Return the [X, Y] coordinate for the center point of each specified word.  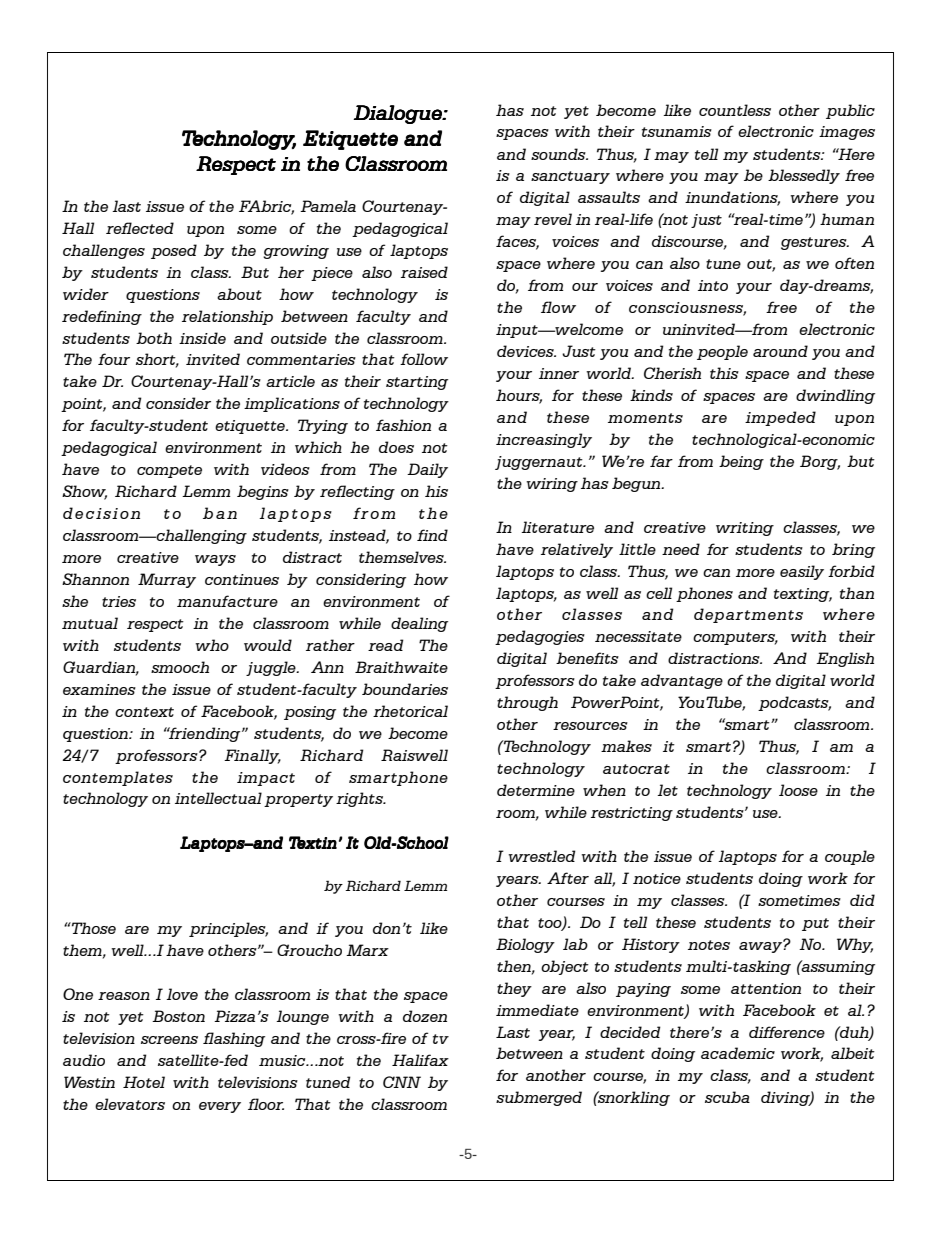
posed [174, 251]
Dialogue [398, 114]
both [154, 338]
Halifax [420, 1060]
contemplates [118, 778]
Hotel [144, 1082]
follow [424, 359]
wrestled [542, 856]
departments [748, 615]
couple [850, 857]
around [780, 351]
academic [738, 1053]
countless [735, 110]
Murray [167, 580]
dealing [419, 624]
